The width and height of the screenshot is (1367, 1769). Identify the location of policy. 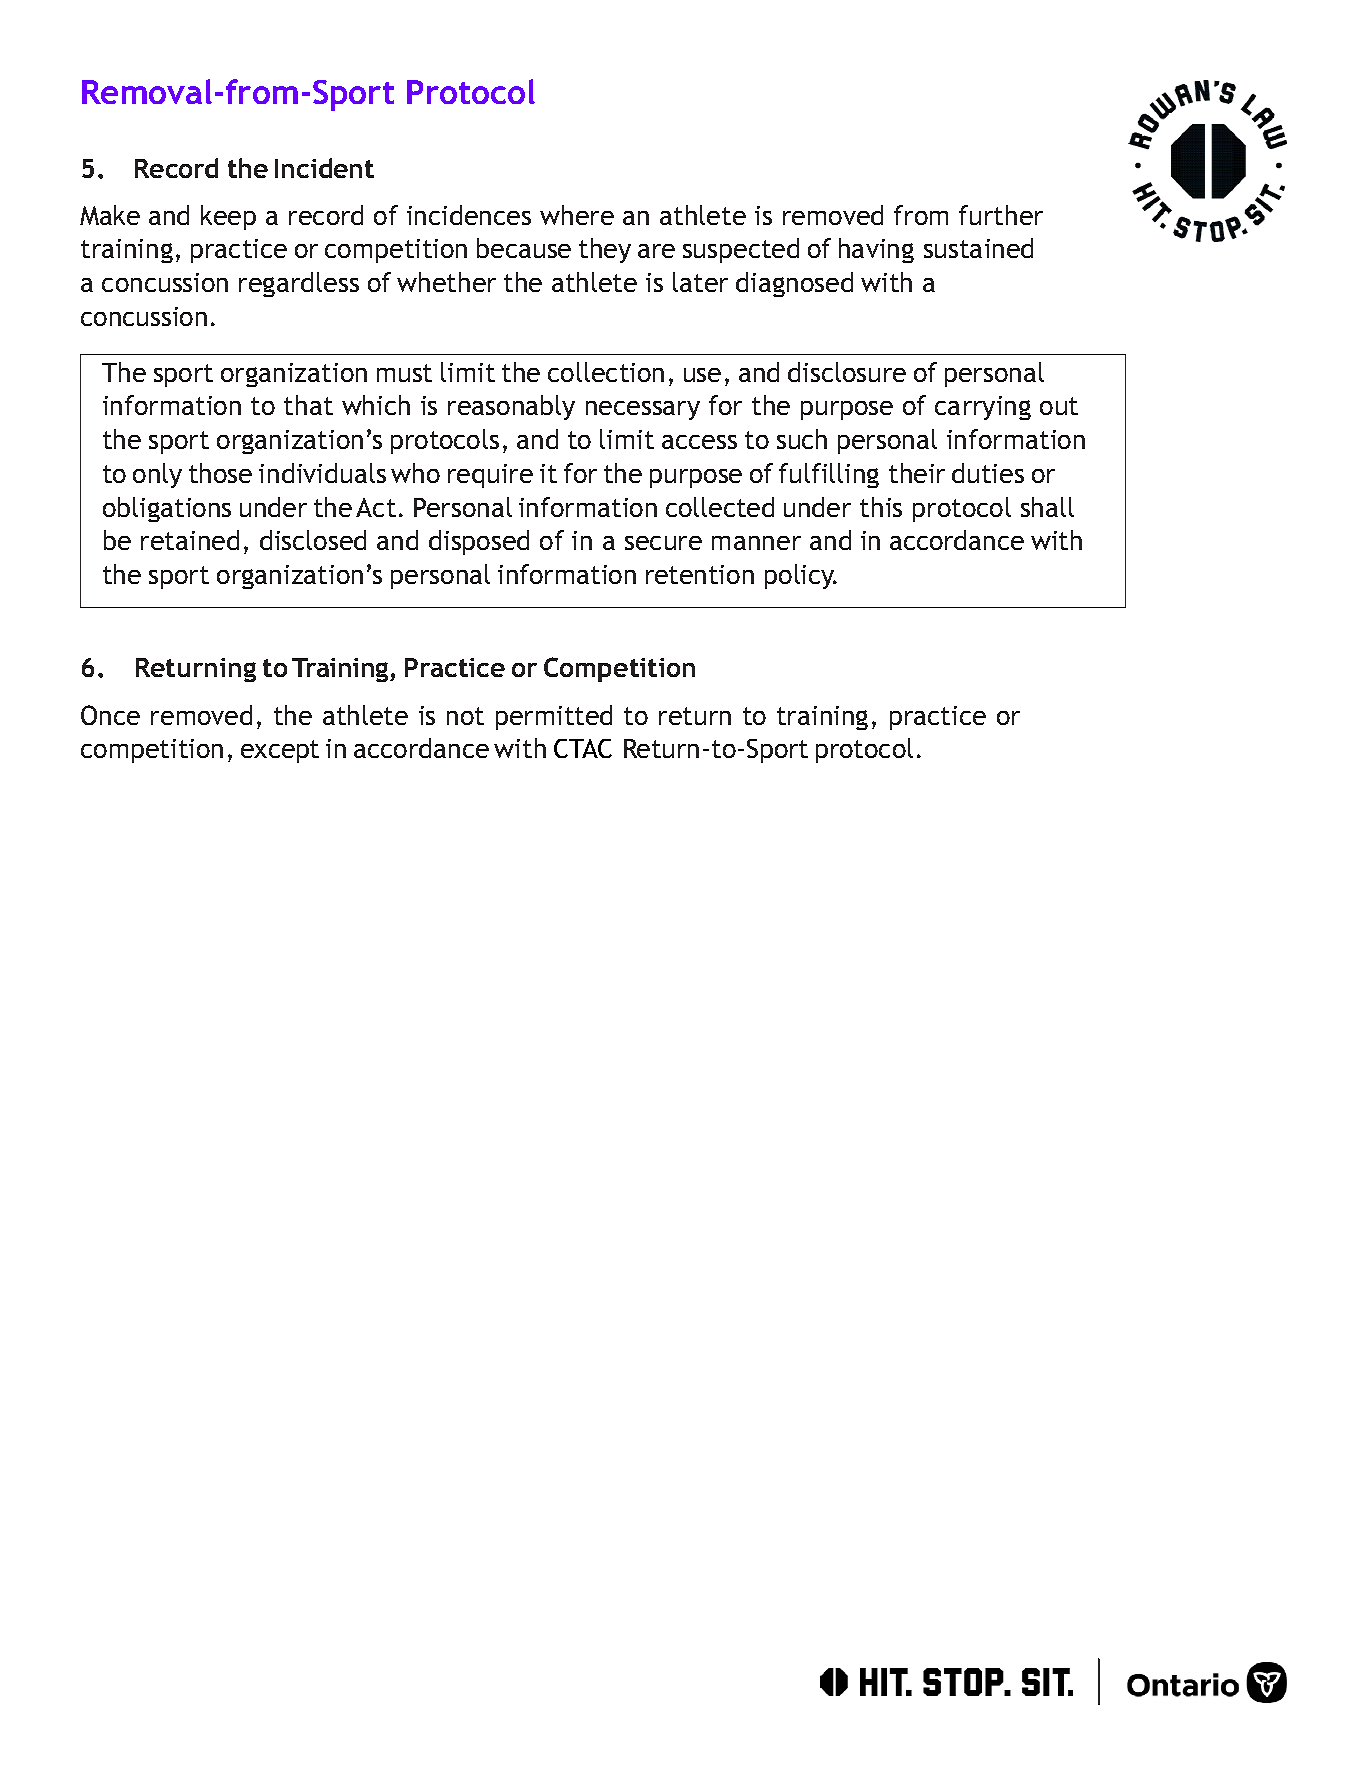
(801, 576).
